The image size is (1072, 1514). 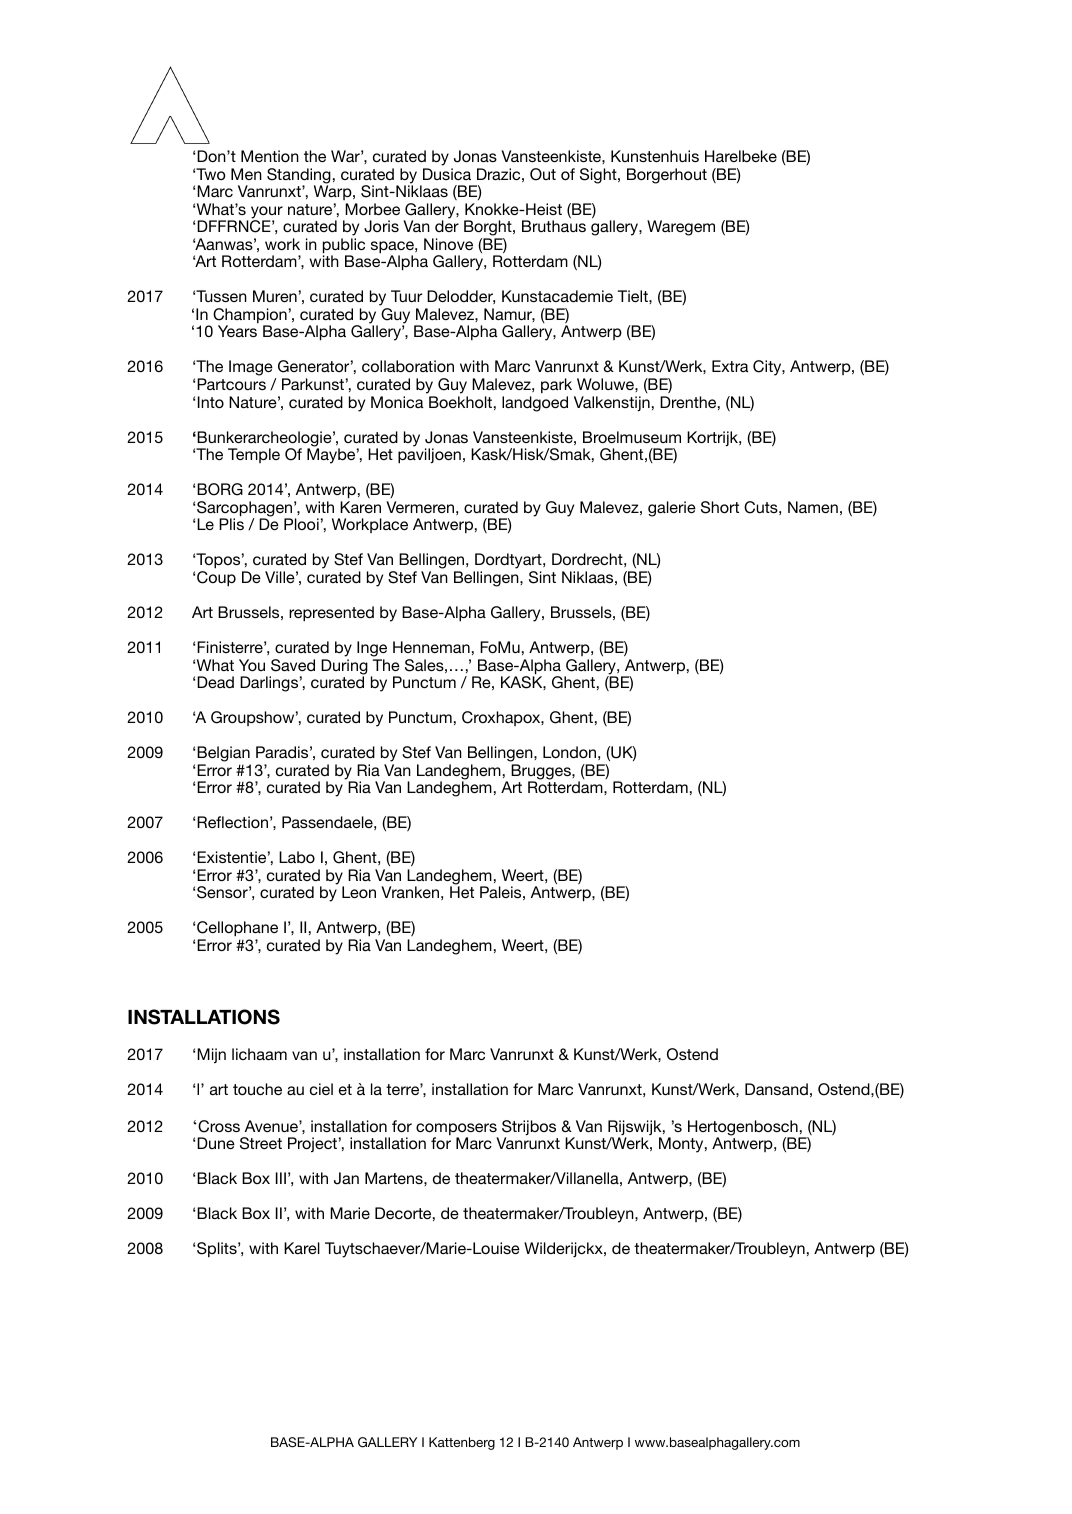 I want to click on Saved, so click(x=293, y=665).
